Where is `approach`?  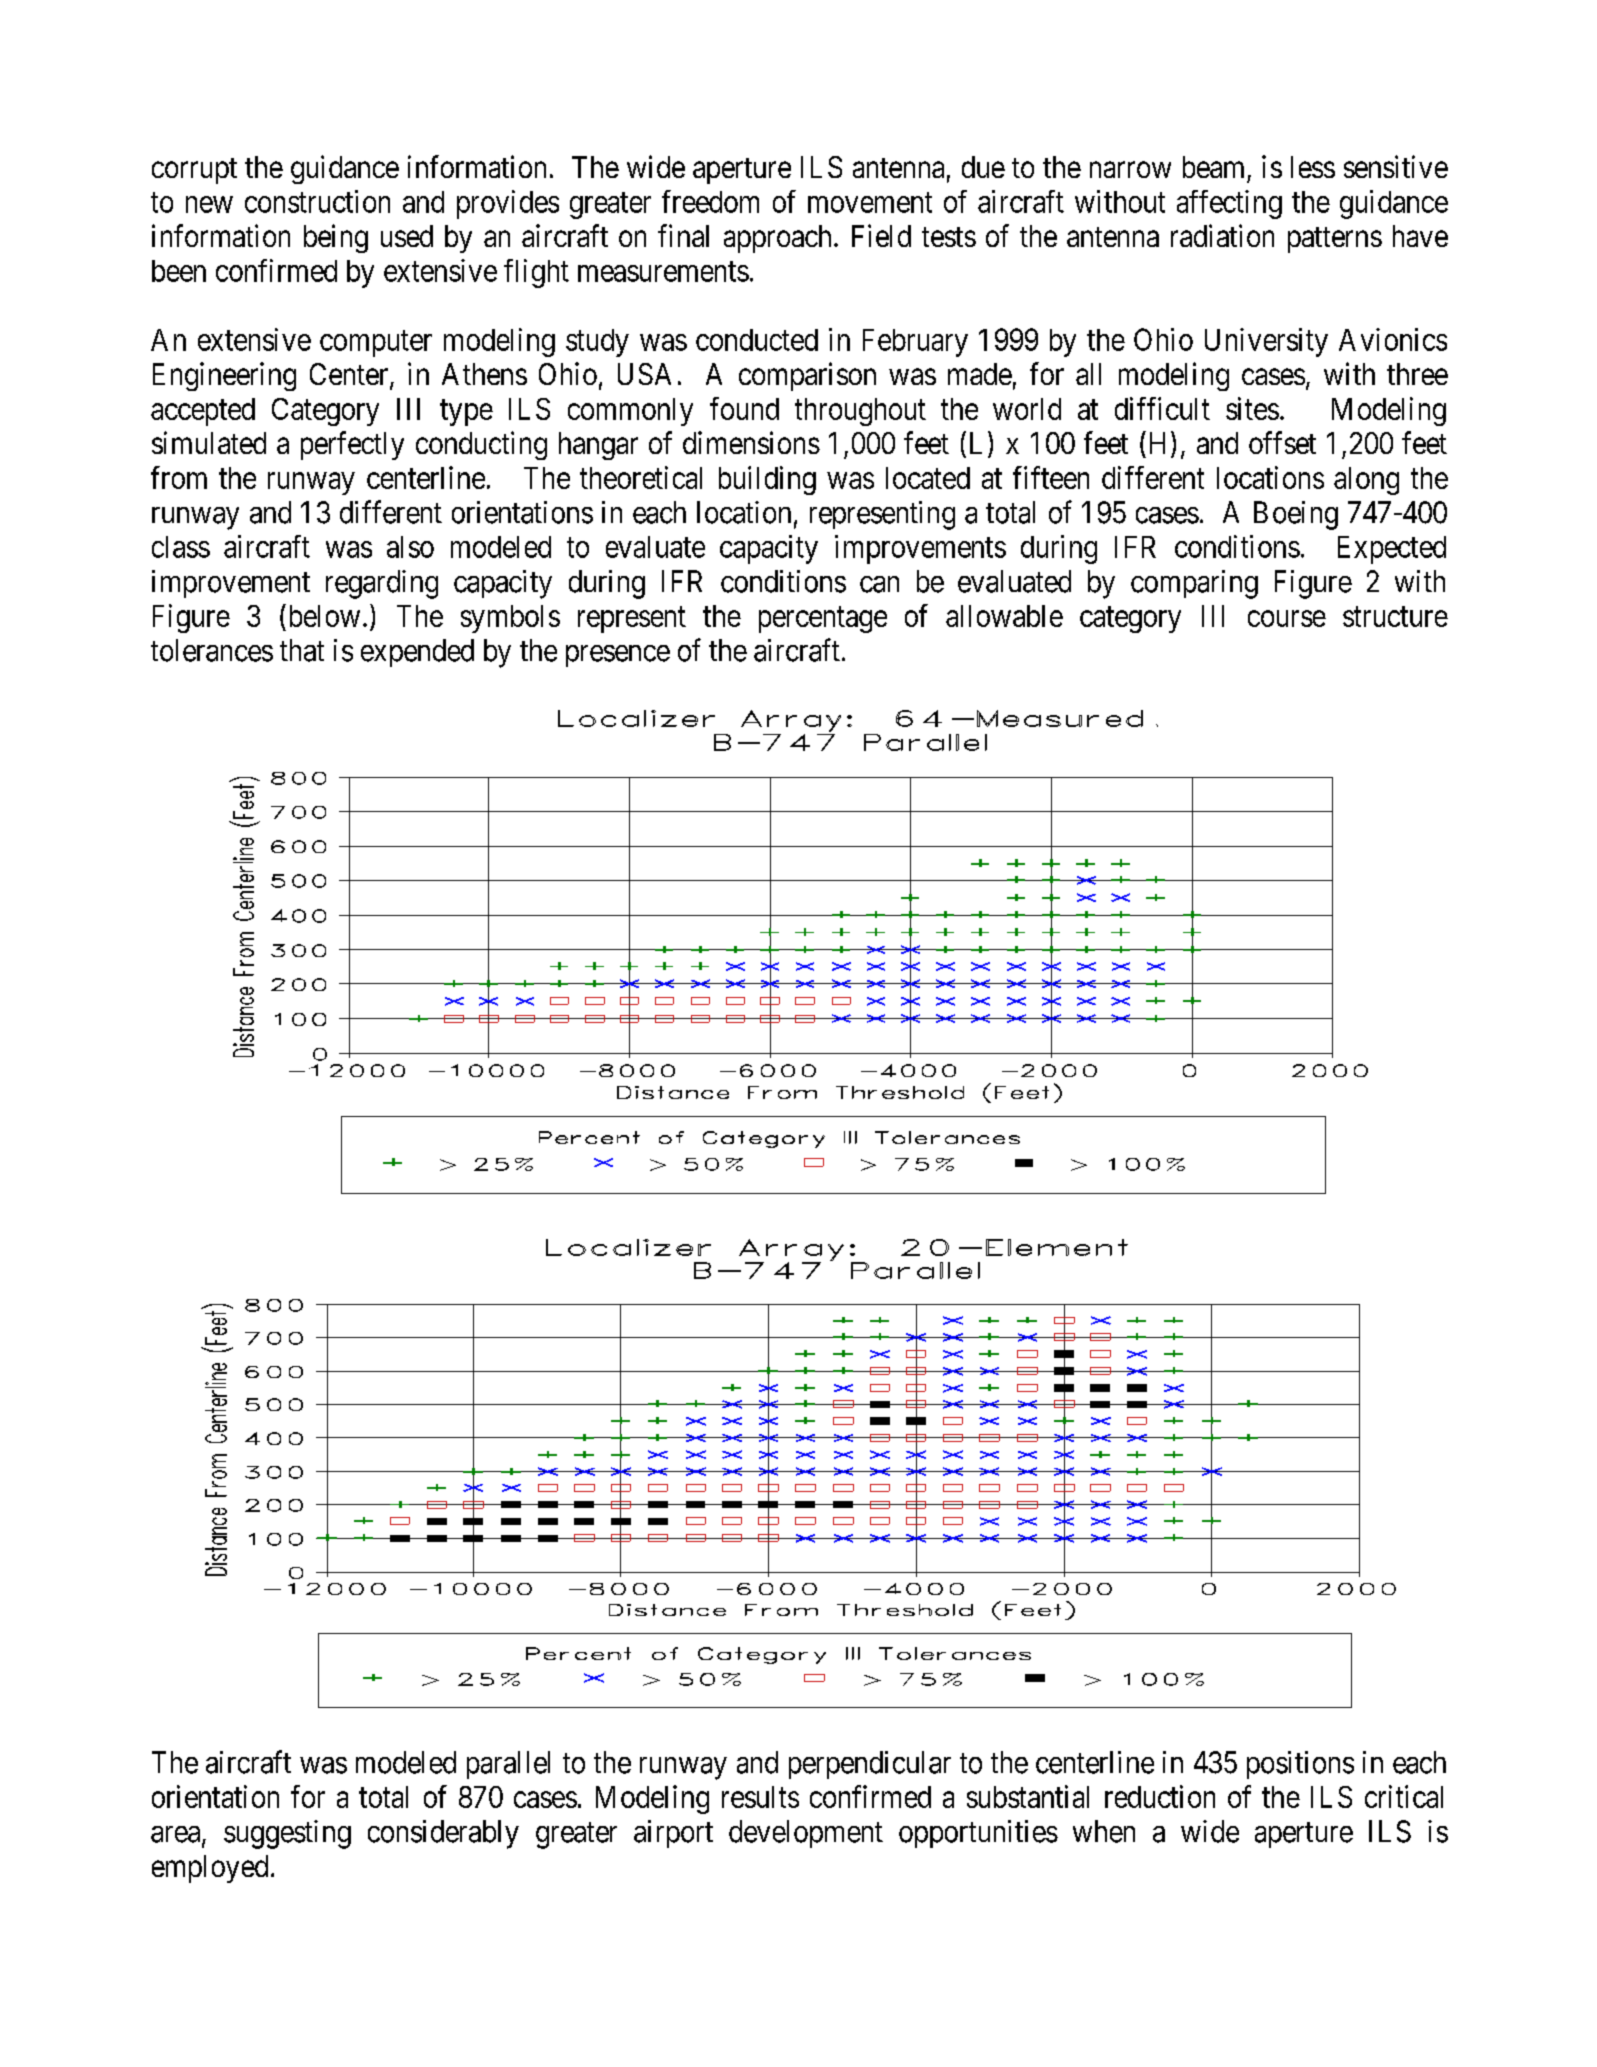
approach is located at coordinates (777, 239).
